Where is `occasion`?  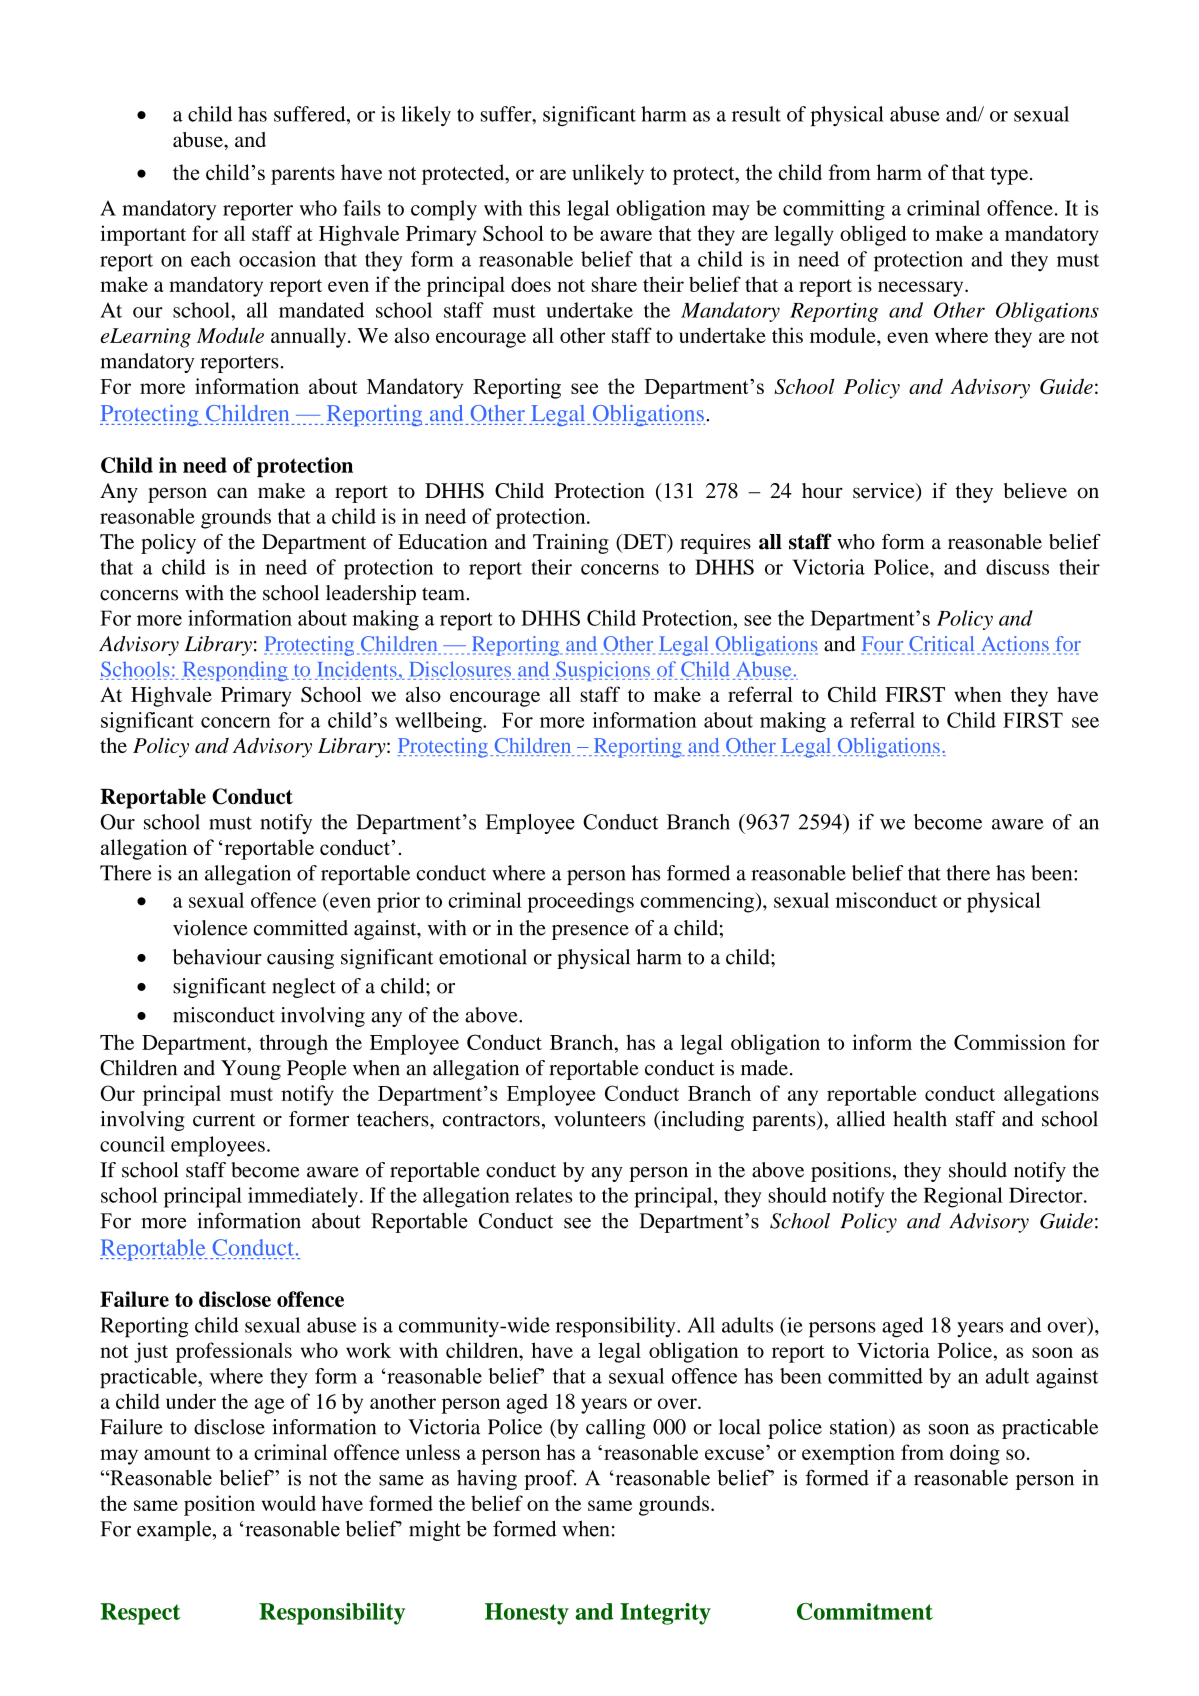 occasion is located at coordinates (277, 259).
